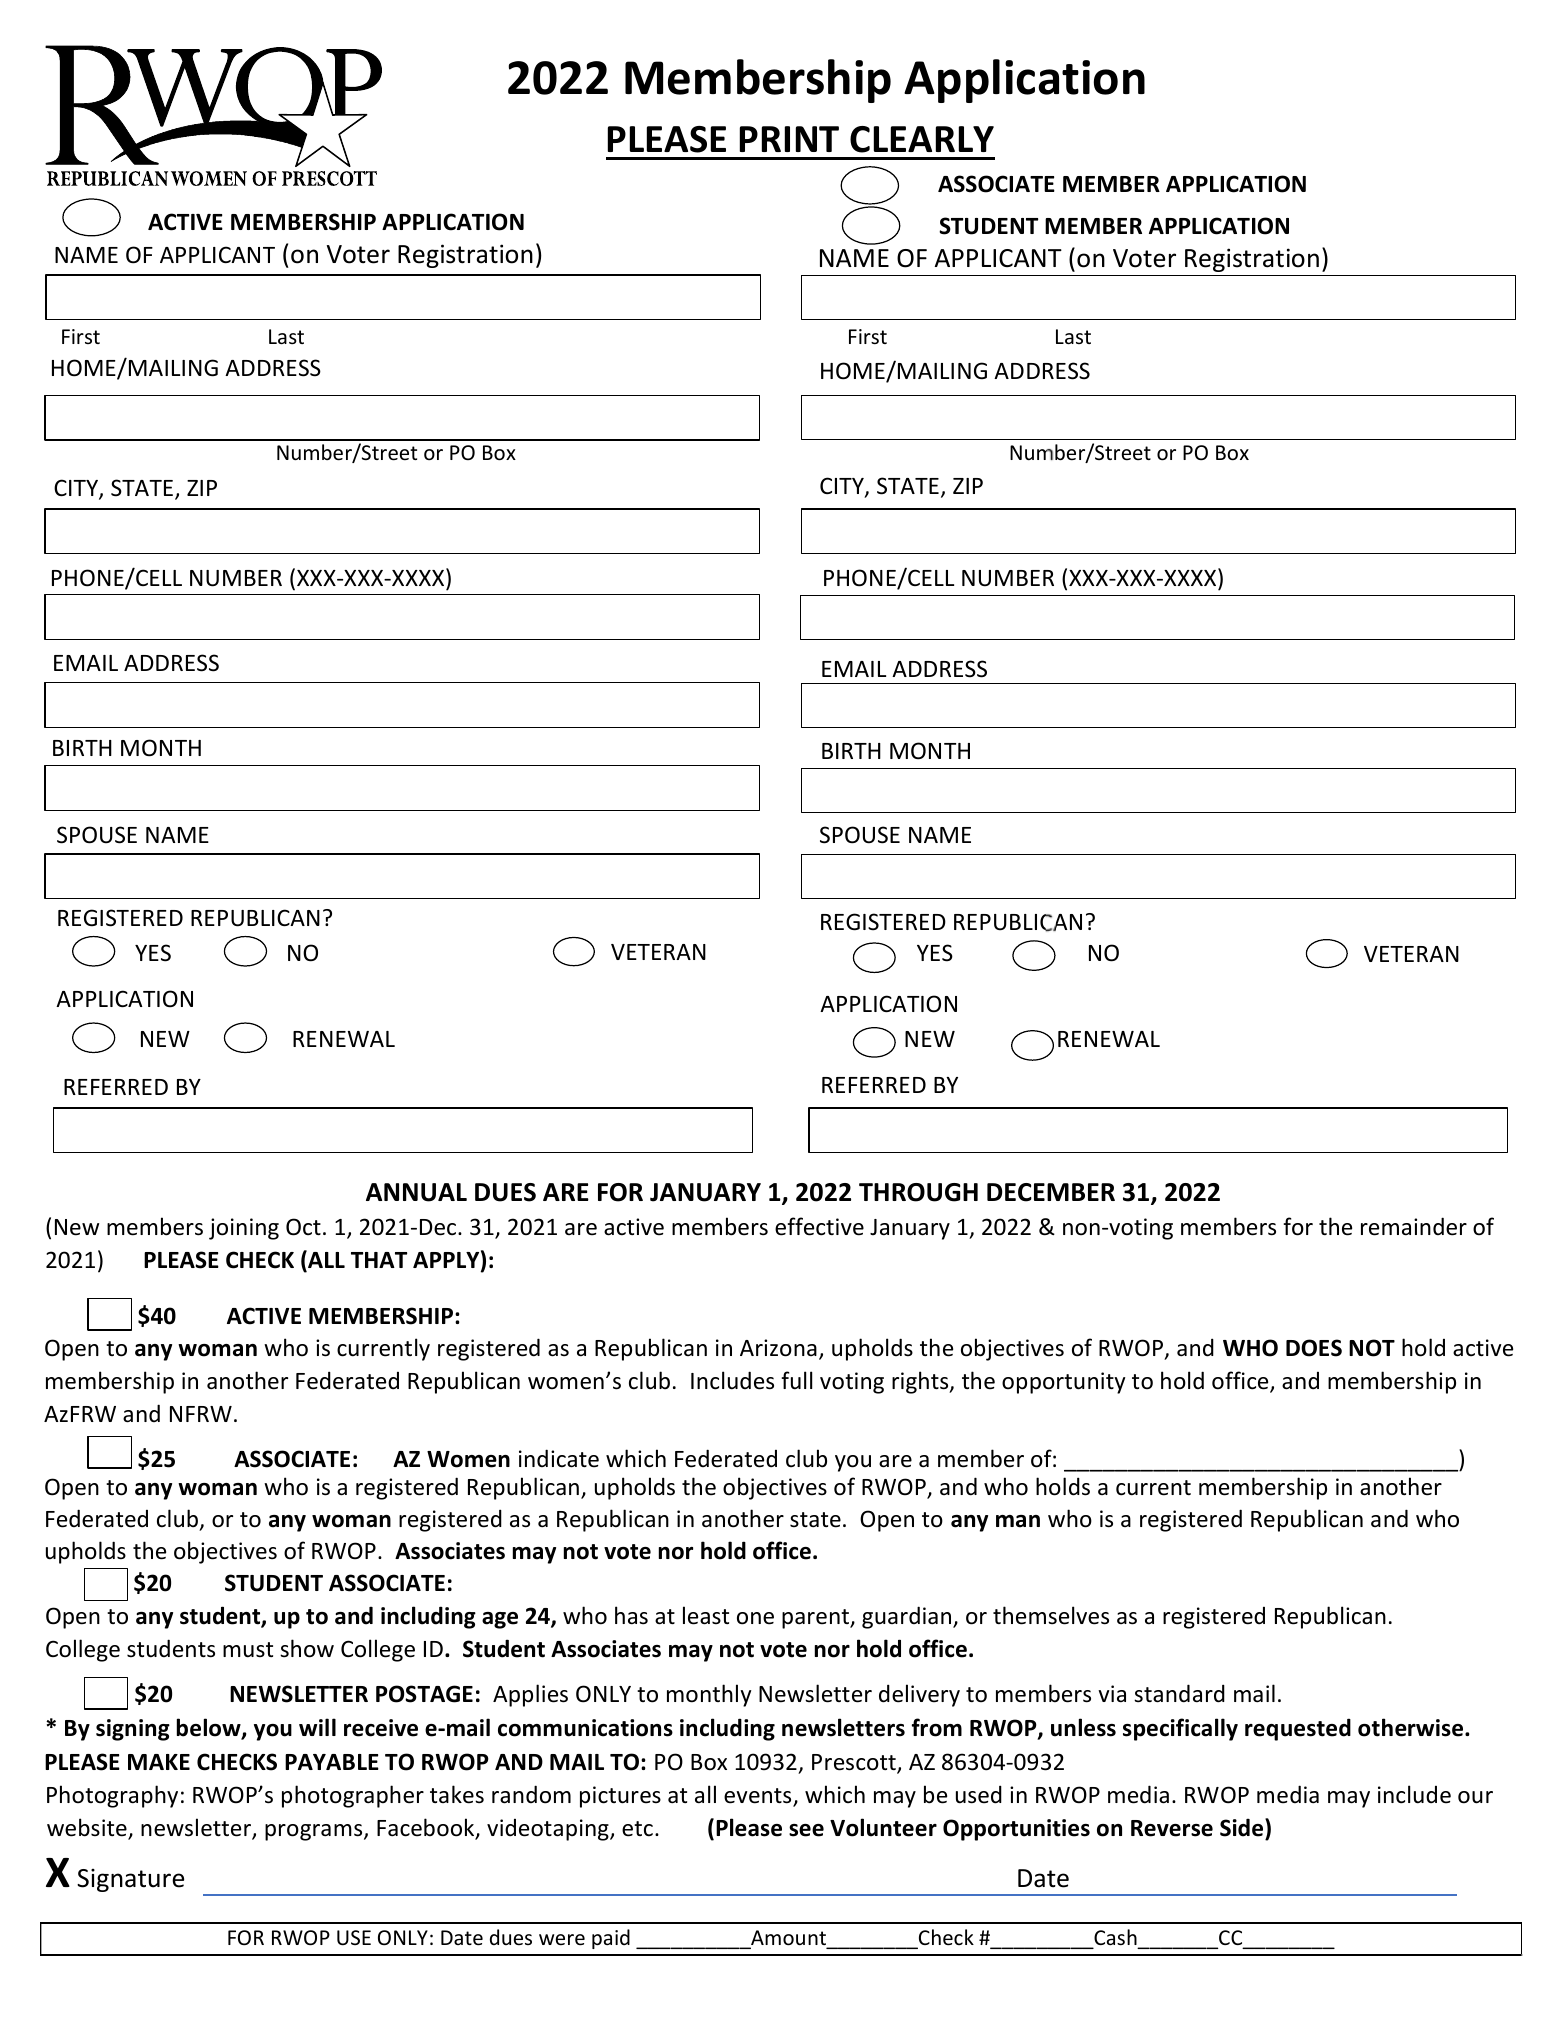 The image size is (1564, 2024). What do you see at coordinates (416, 1192) in the page?
I see `ANNUAL` at bounding box center [416, 1192].
